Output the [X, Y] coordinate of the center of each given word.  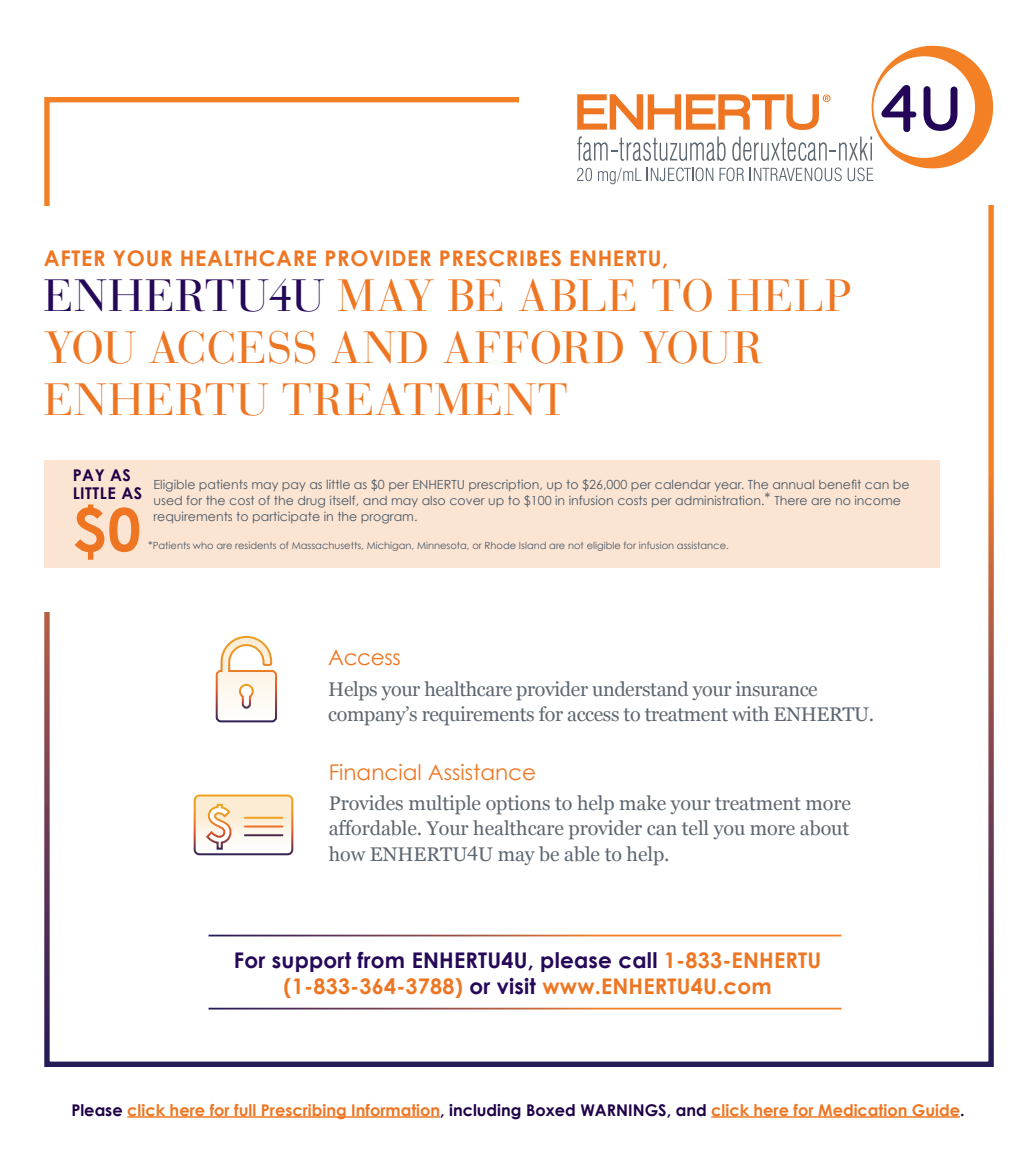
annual [793, 484]
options [518, 805]
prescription [505, 485]
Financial [375, 772]
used [168, 500]
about [824, 828]
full [245, 1111]
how [347, 853]
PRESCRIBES [500, 258]
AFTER [74, 258]
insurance [776, 688]
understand [640, 688]
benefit [840, 484]
